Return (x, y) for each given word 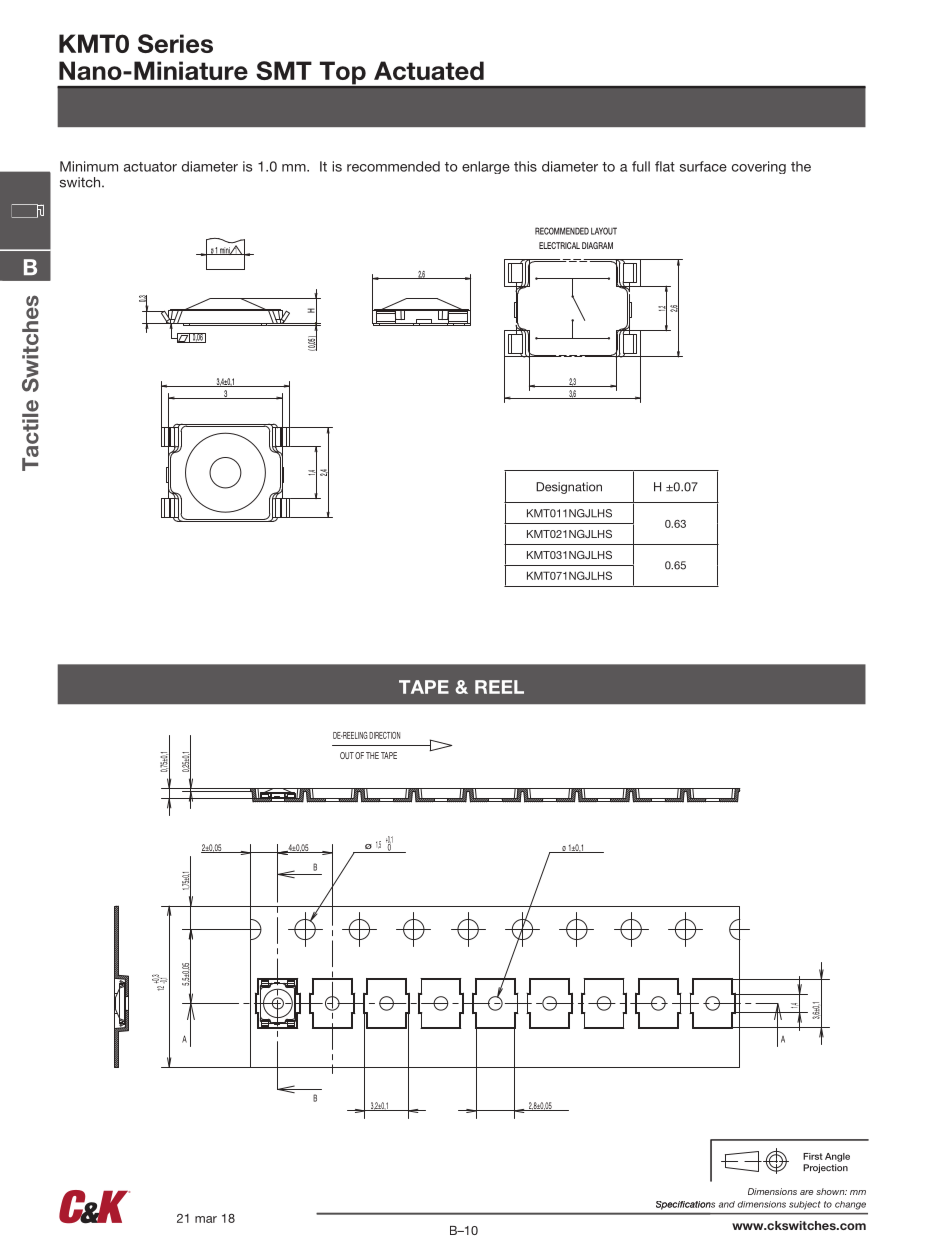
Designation (569, 488)
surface (703, 166)
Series (175, 43)
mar (206, 1219)
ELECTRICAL (559, 245)
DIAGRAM (597, 245)
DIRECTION (384, 735)
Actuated (429, 70)
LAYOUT (604, 231)
